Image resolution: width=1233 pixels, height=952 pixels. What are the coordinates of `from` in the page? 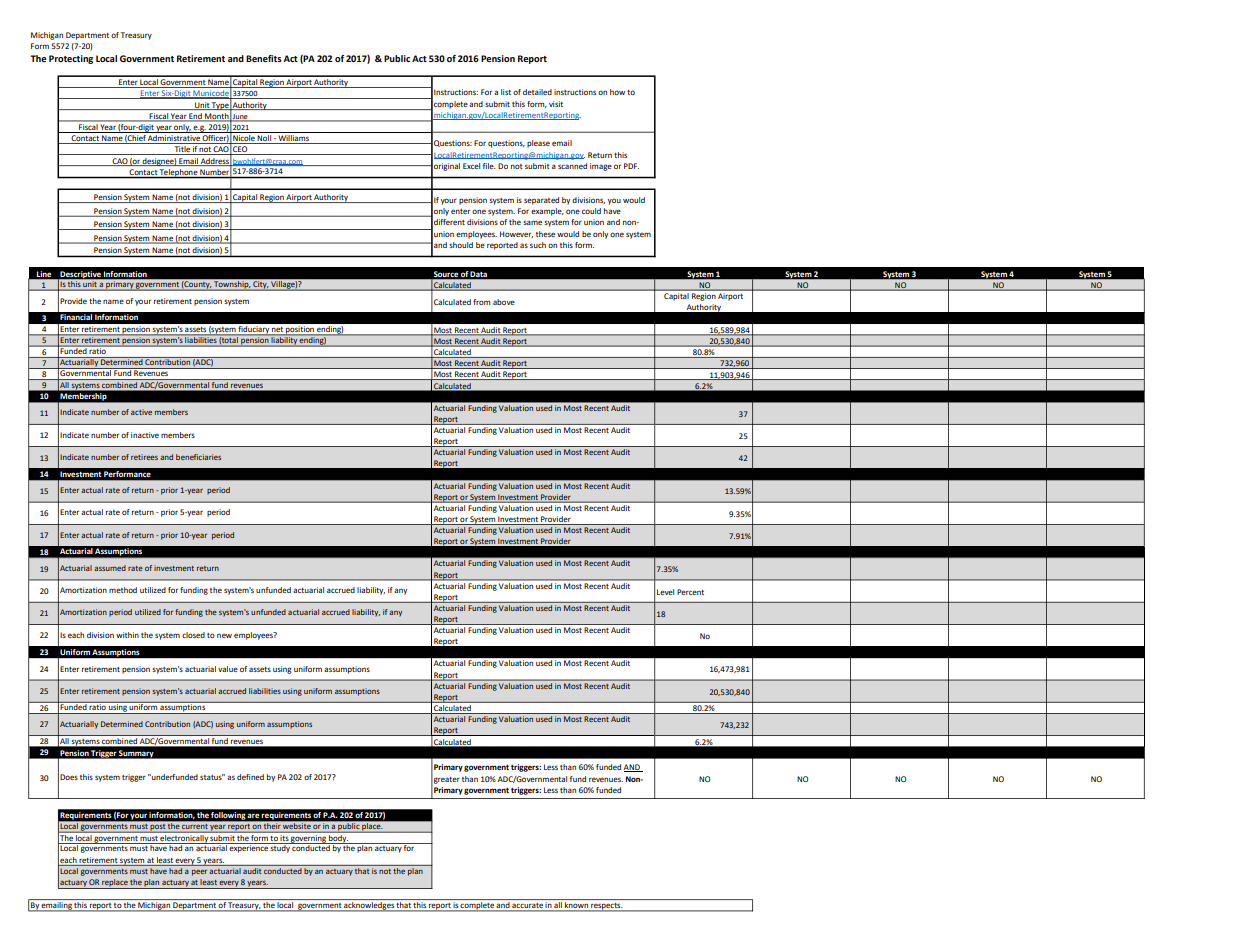 It's located at (481, 302).
